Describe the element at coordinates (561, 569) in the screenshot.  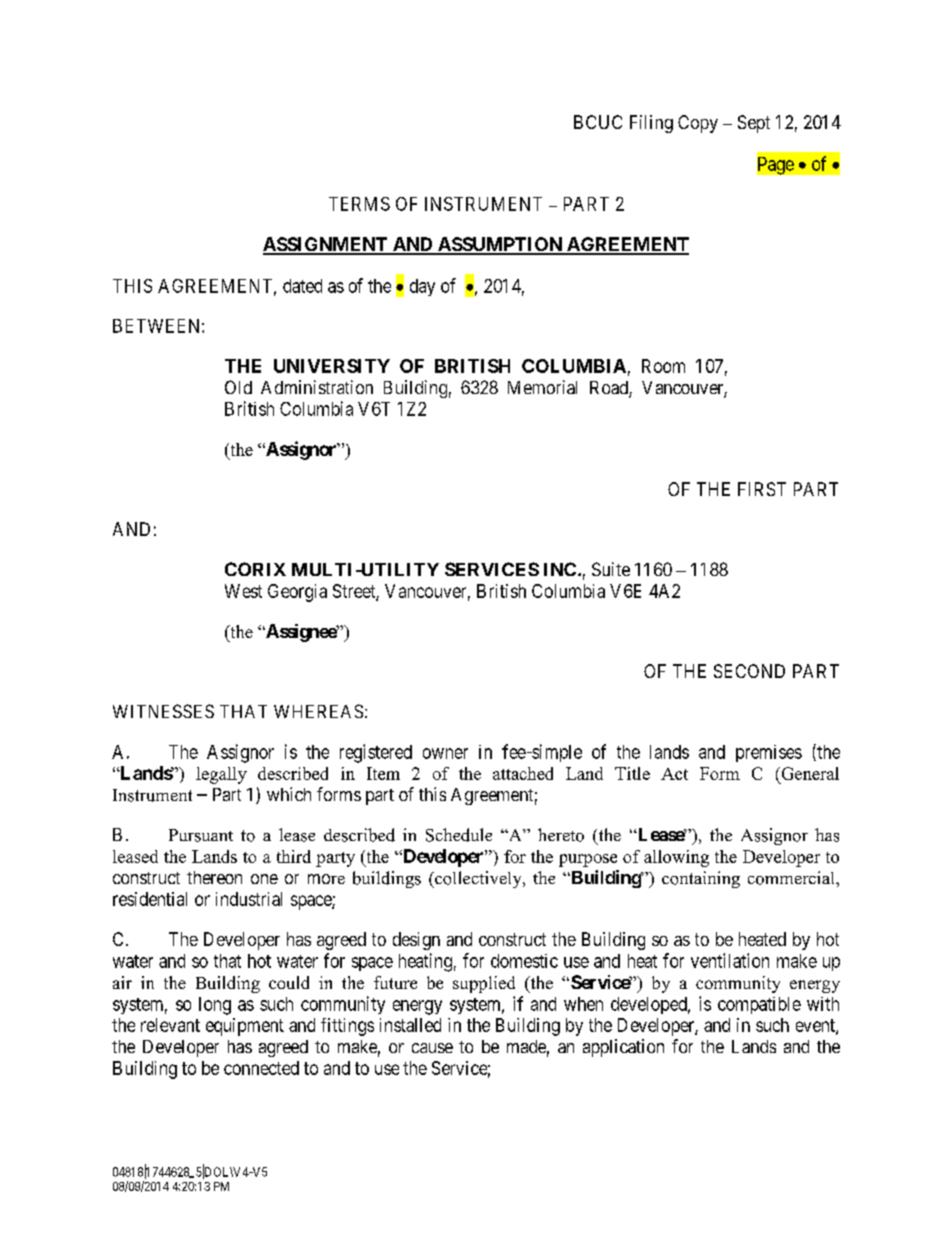
I see `INC` at that location.
